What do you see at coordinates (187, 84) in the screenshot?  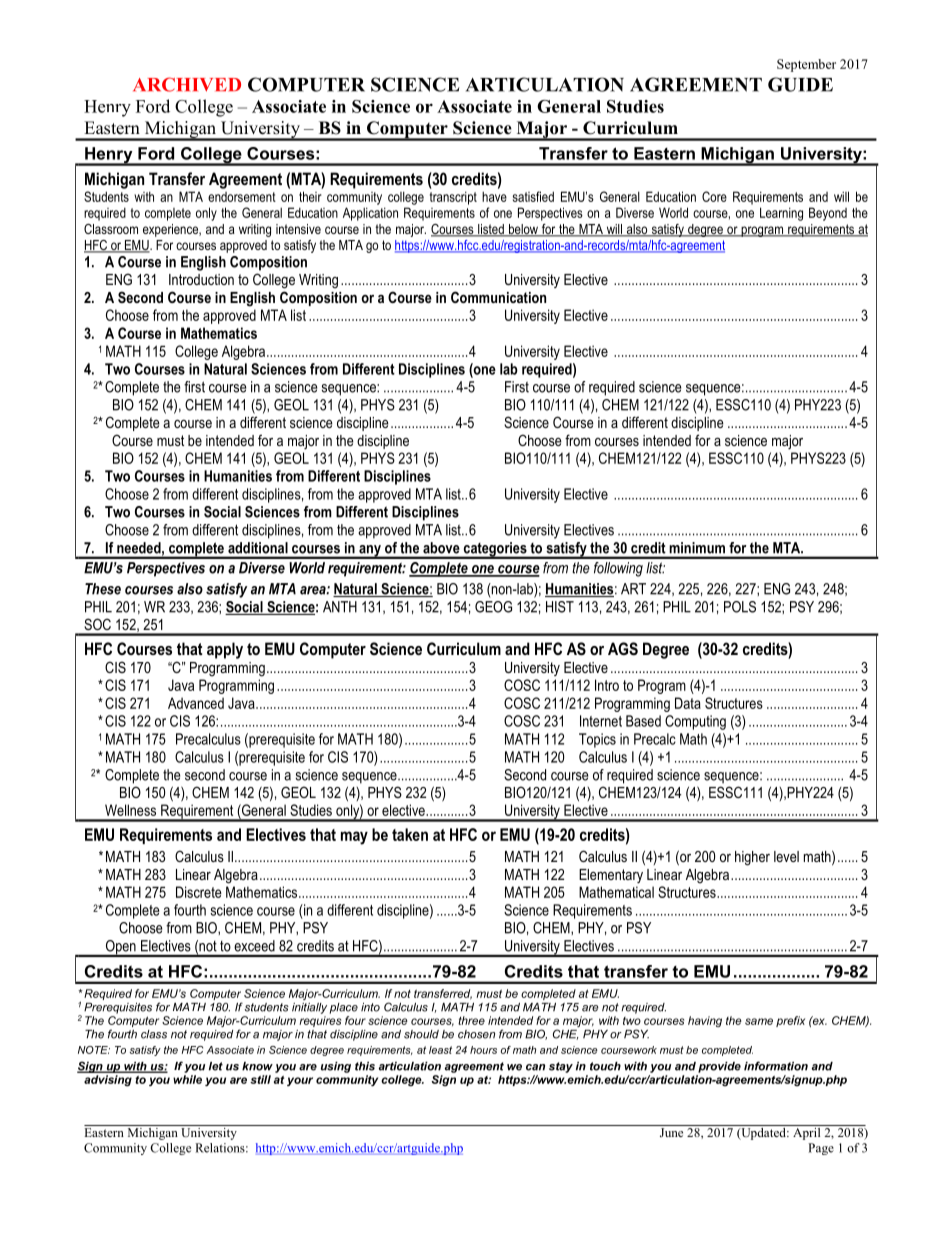 I see `ARCHIVED` at bounding box center [187, 84].
